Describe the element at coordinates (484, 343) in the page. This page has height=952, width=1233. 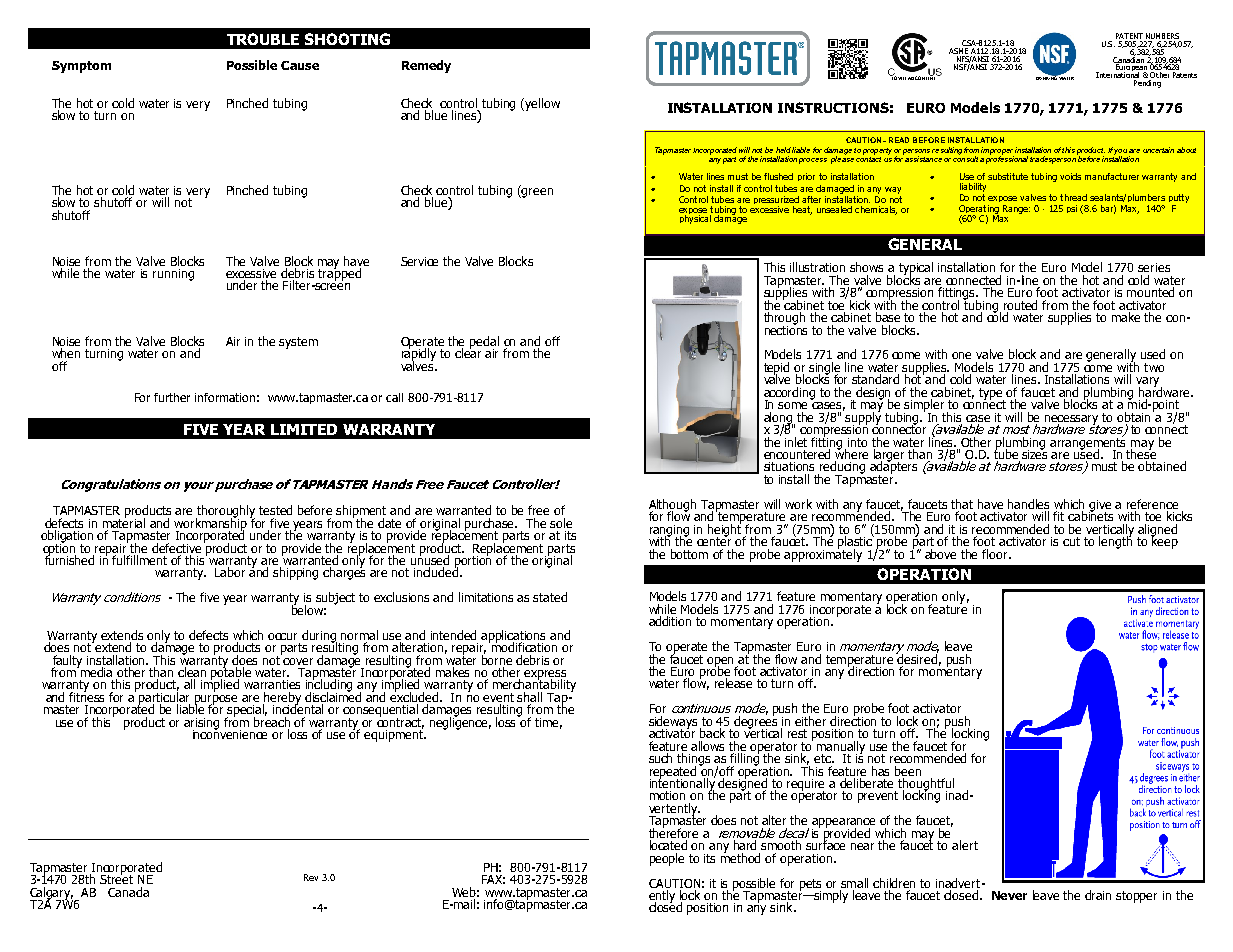
I see `pedal` at that location.
